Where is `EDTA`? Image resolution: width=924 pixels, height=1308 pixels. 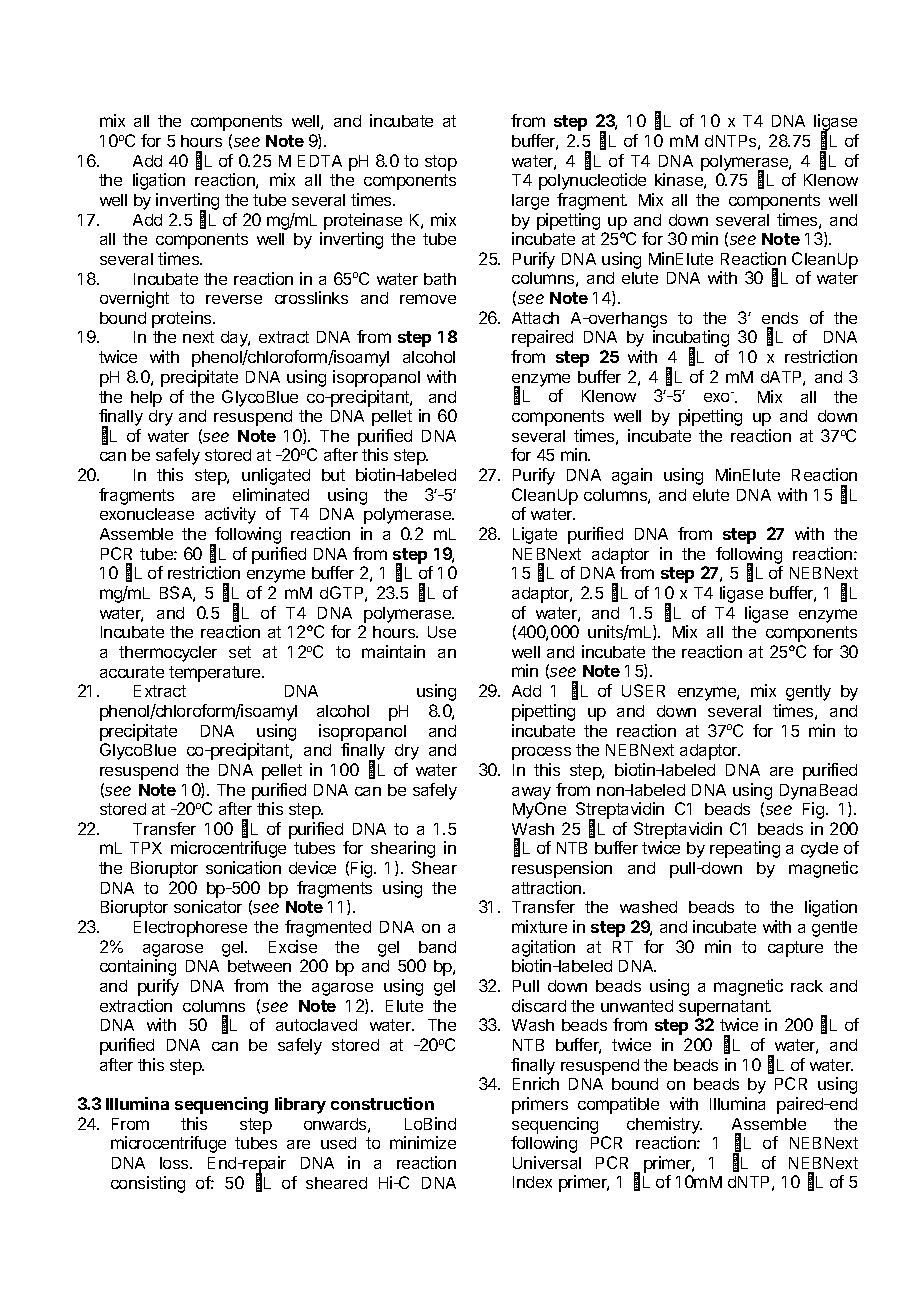
EDTA is located at coordinates (320, 161).
